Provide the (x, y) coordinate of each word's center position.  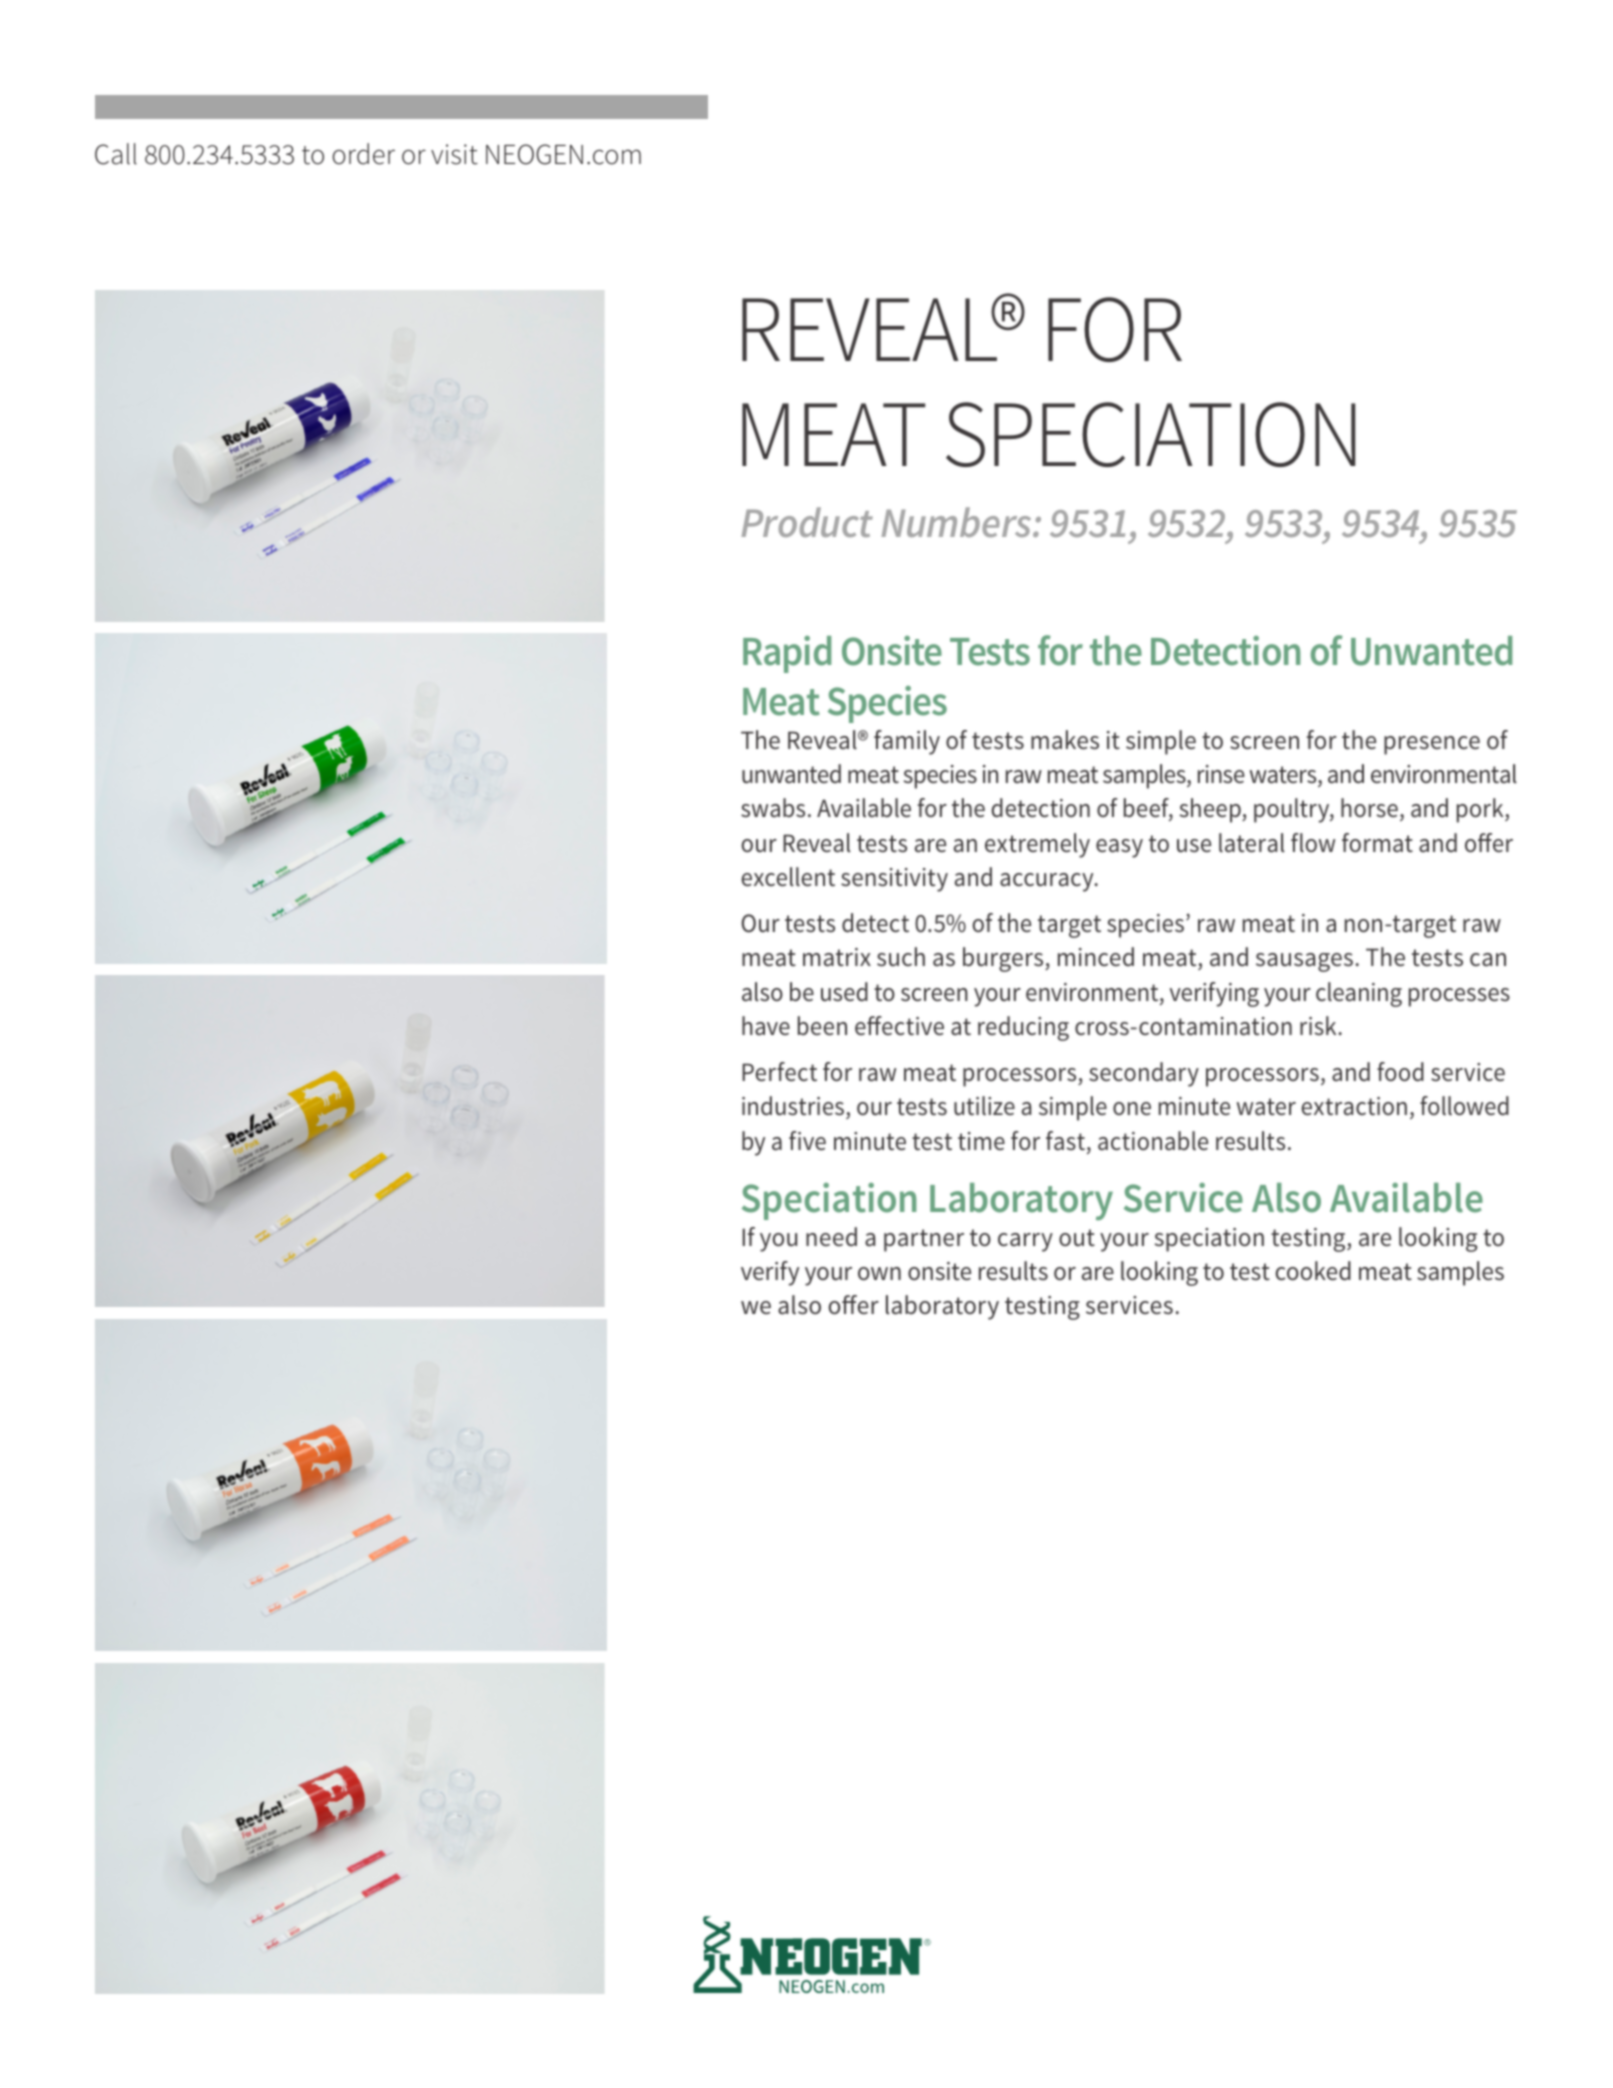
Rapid (787, 654)
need (831, 1237)
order (364, 154)
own (879, 1274)
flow (1313, 843)
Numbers (957, 522)
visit (454, 154)
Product (807, 522)
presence (1432, 745)
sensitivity (894, 880)
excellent (788, 877)
